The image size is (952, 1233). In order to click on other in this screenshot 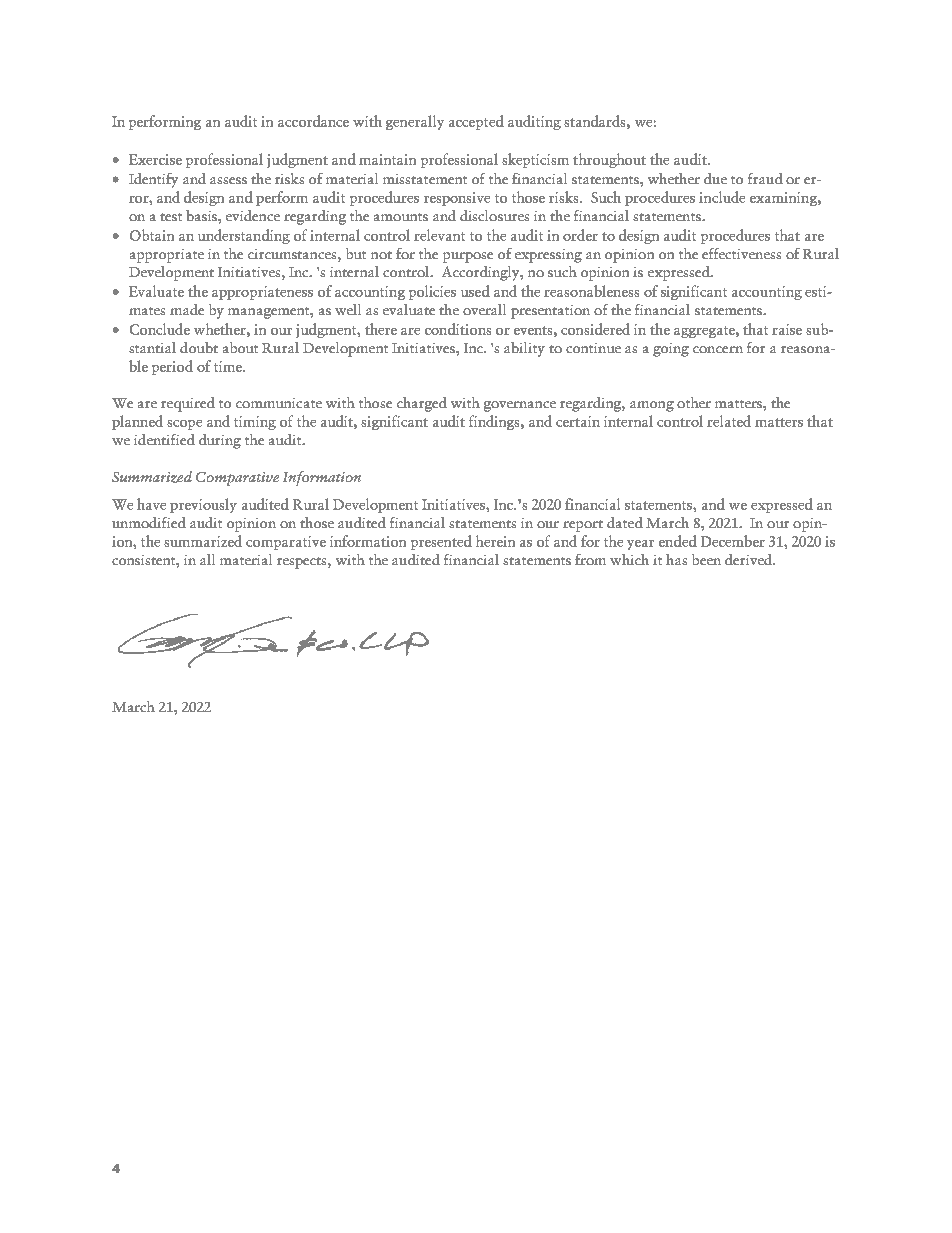, I will do `click(694, 402)`.
